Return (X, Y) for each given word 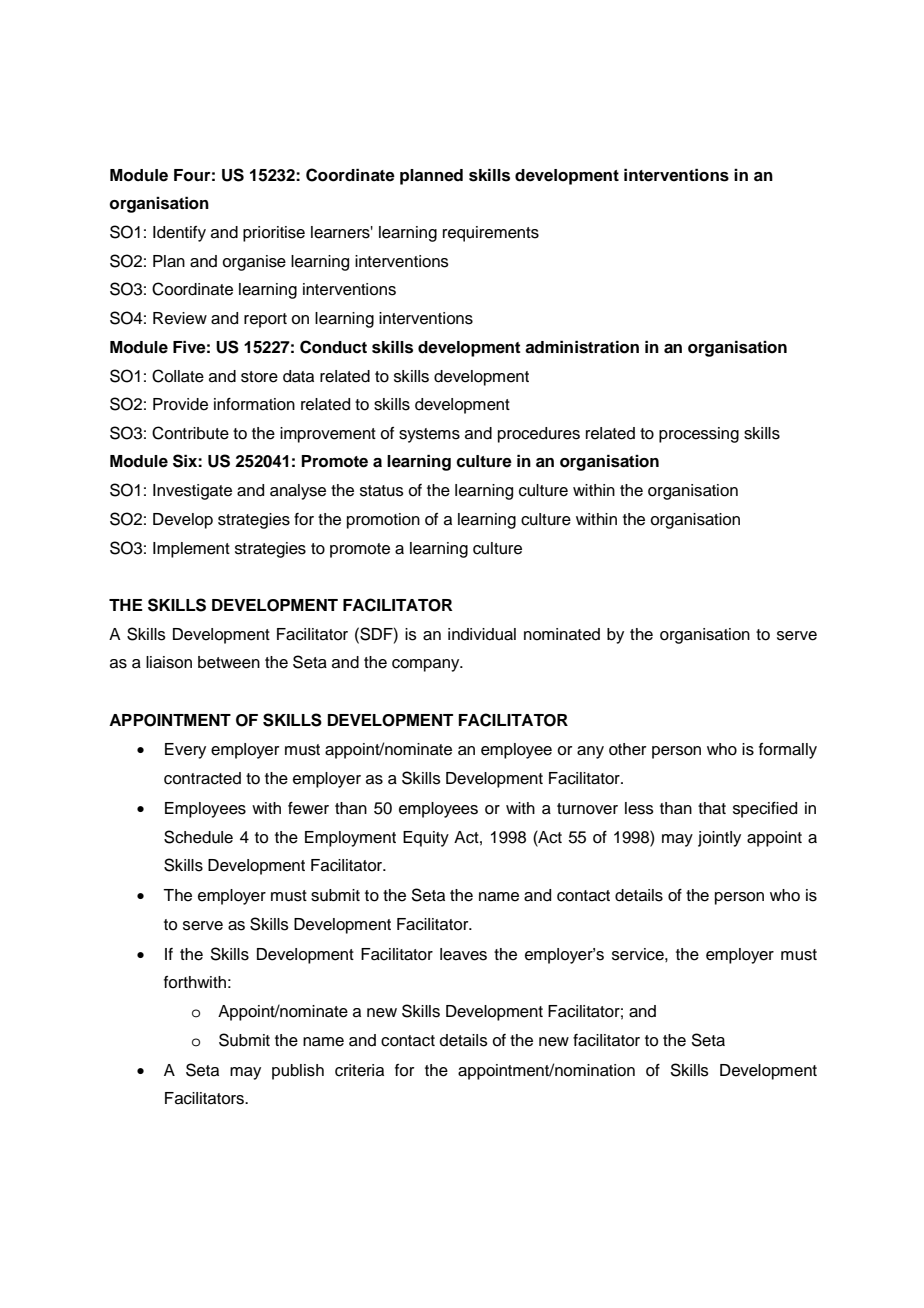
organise (254, 263)
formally (788, 751)
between (229, 662)
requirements (491, 234)
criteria (359, 1070)
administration (582, 347)
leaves (463, 954)
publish (298, 1072)
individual (482, 634)
